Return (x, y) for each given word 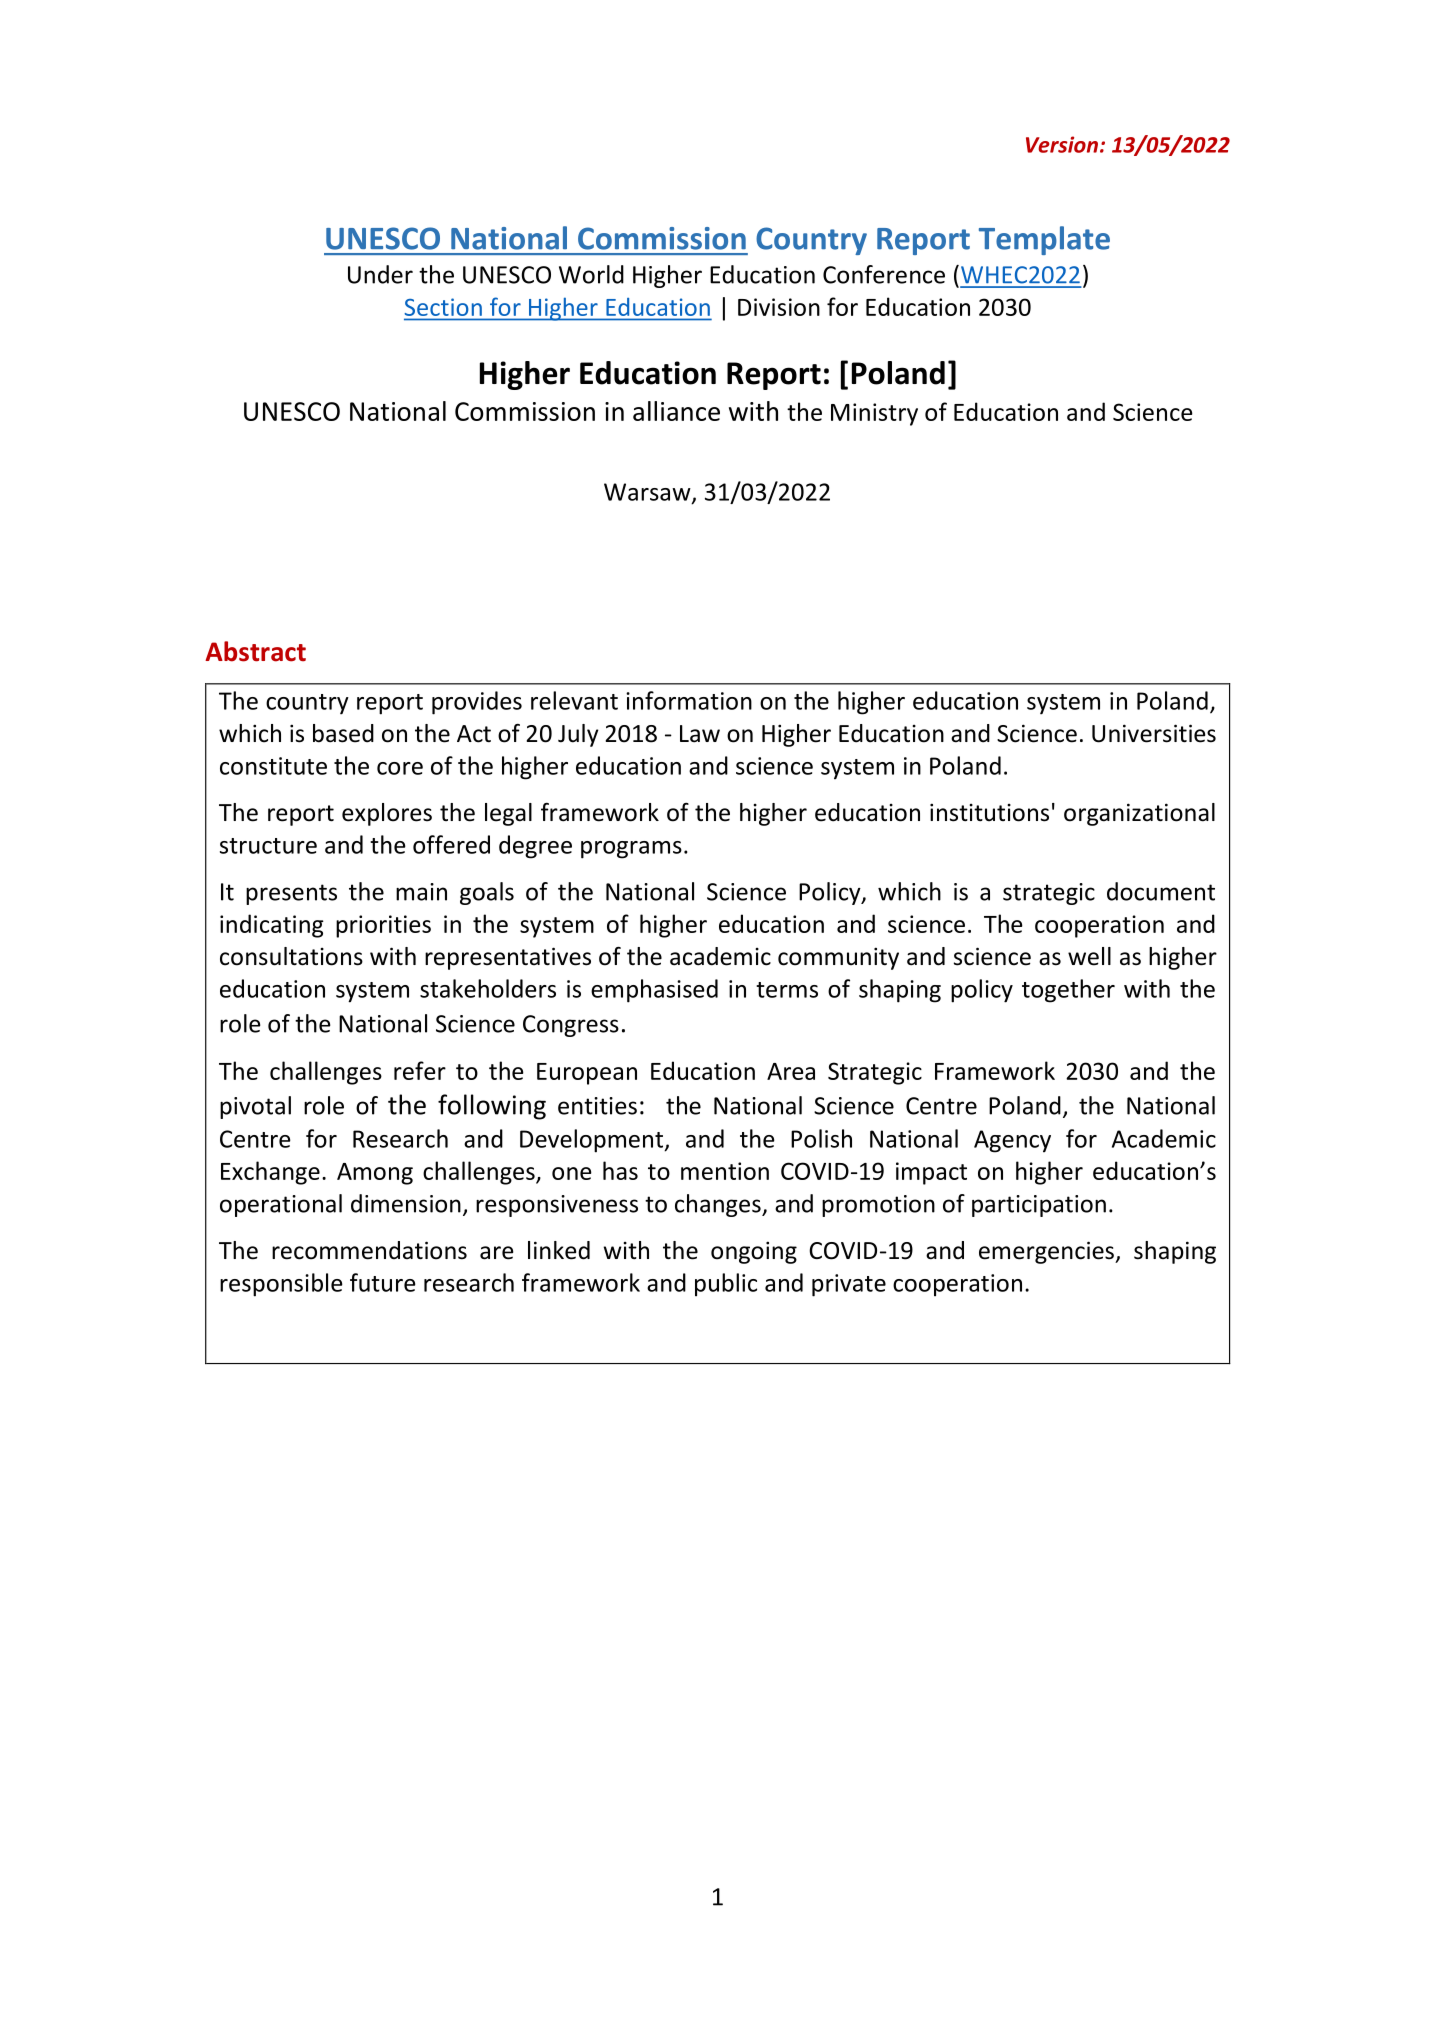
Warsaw (648, 493)
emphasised (654, 991)
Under (380, 274)
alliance (676, 411)
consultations (291, 956)
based (343, 733)
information (689, 700)
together (1068, 991)
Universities (1154, 733)
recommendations (369, 1250)
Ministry (874, 414)
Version (1062, 144)
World (591, 274)
